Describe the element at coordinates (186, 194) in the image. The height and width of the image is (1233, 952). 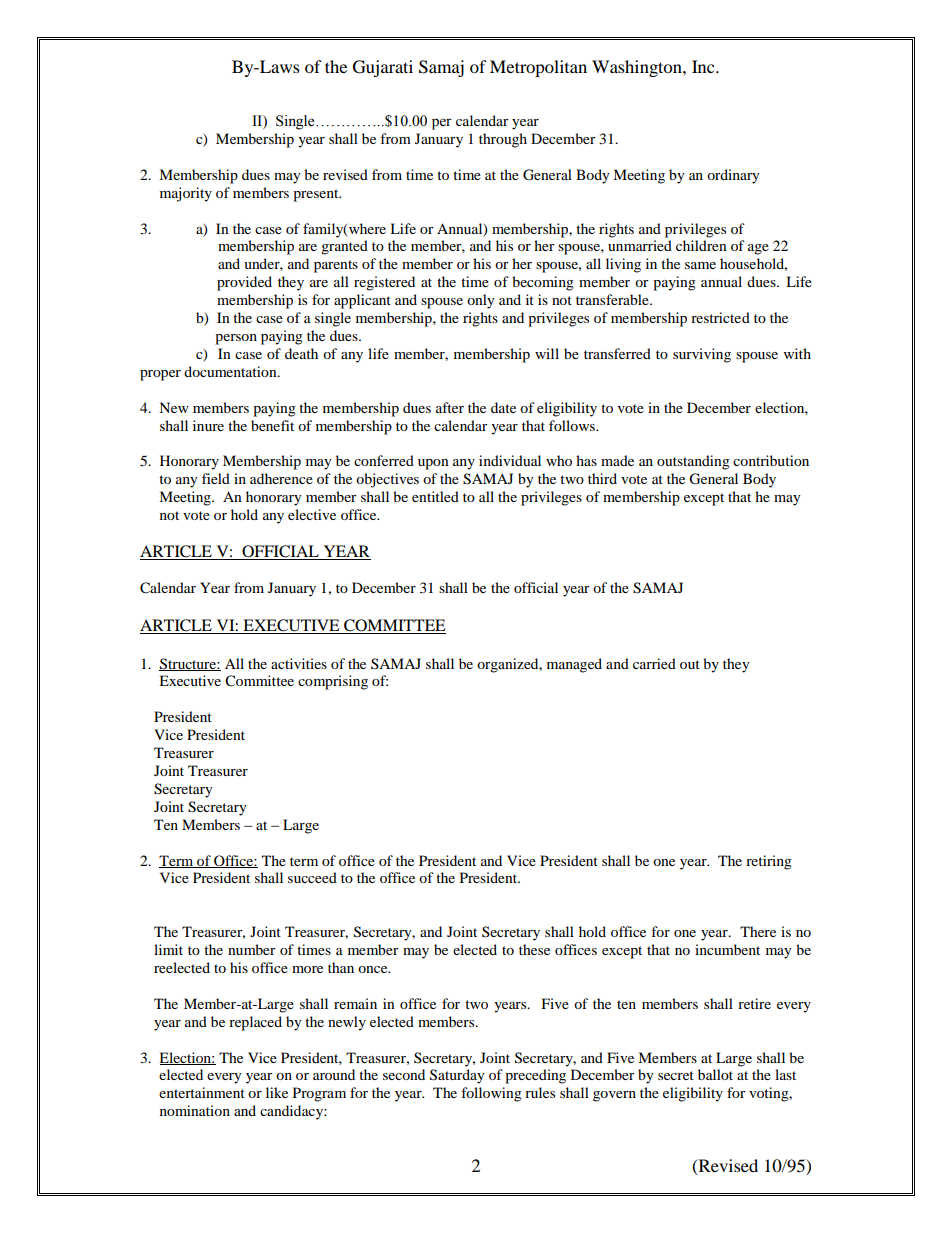
I see `majority` at that location.
